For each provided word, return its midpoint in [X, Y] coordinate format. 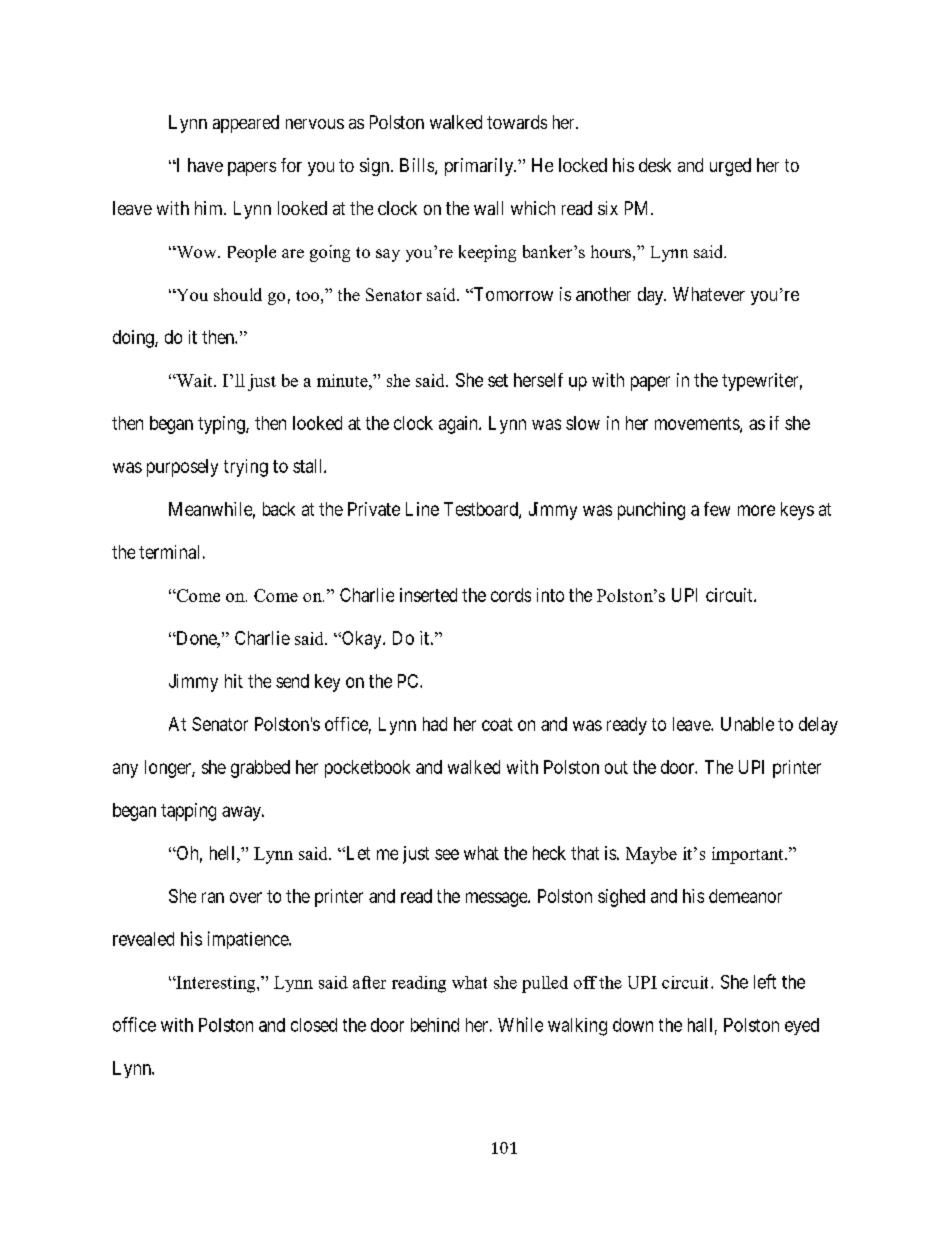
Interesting [216, 984]
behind [435, 1025]
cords [511, 595]
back [279, 509]
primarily [480, 167]
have [205, 165]
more [756, 510]
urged [730, 167]
